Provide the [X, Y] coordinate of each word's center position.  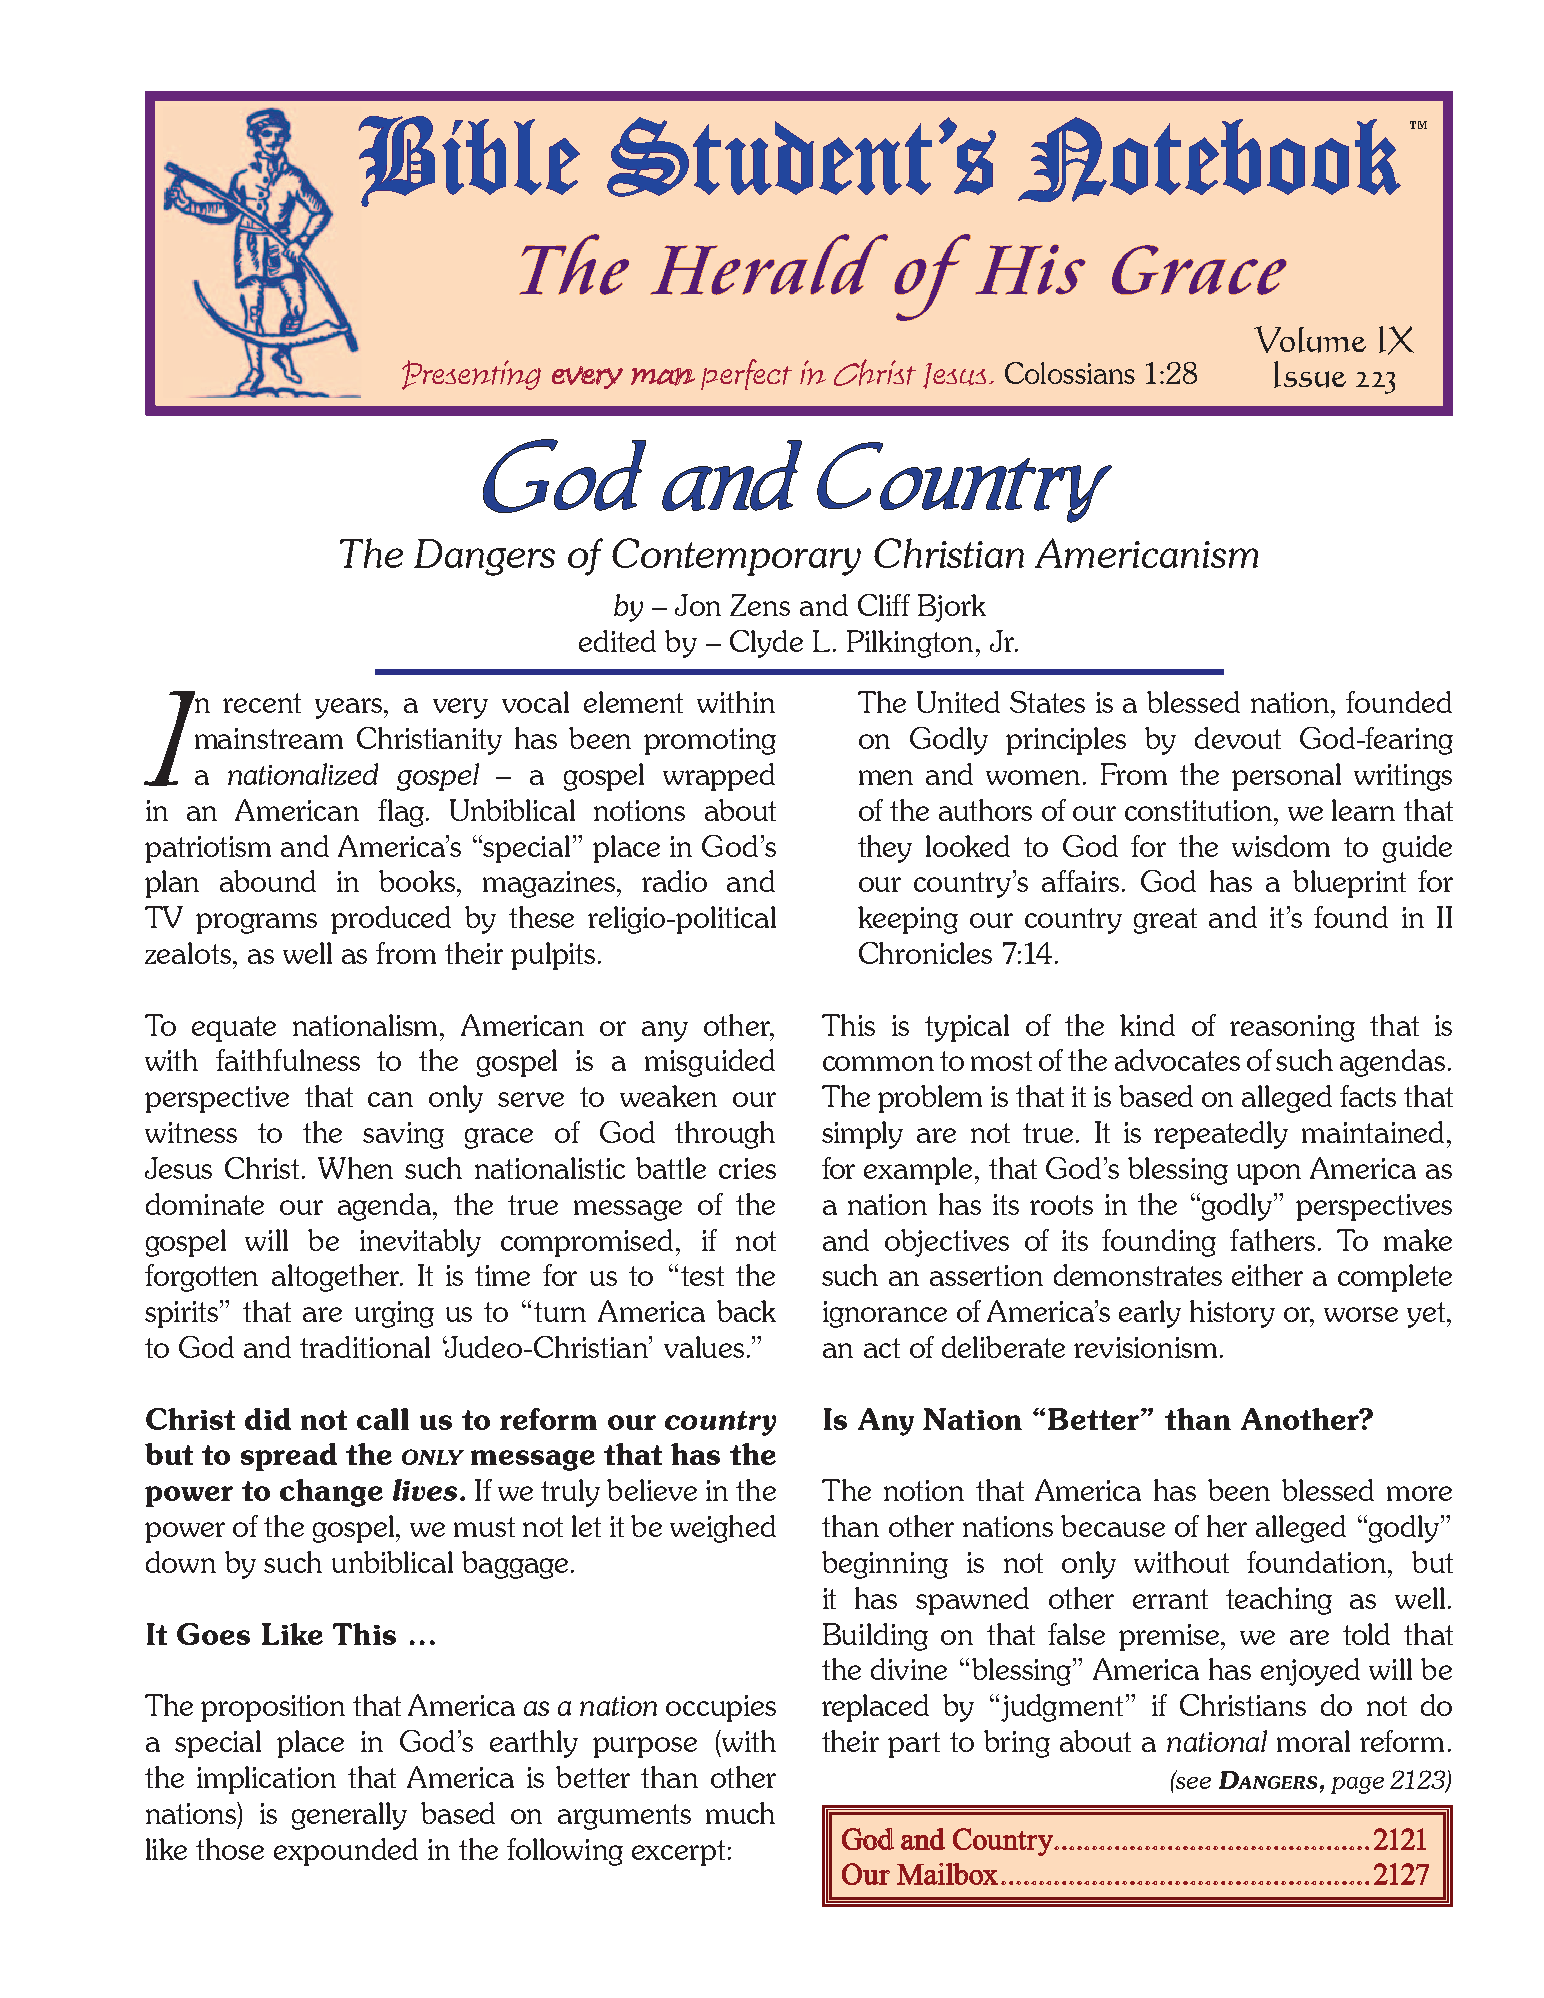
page [1357, 1785]
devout [1238, 738]
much [740, 1813]
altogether [337, 1278]
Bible [469, 161]
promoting [710, 741]
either [1267, 1275]
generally [349, 1816]
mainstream [269, 738]
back [746, 1311]
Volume [1310, 339]
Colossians [1070, 373]
